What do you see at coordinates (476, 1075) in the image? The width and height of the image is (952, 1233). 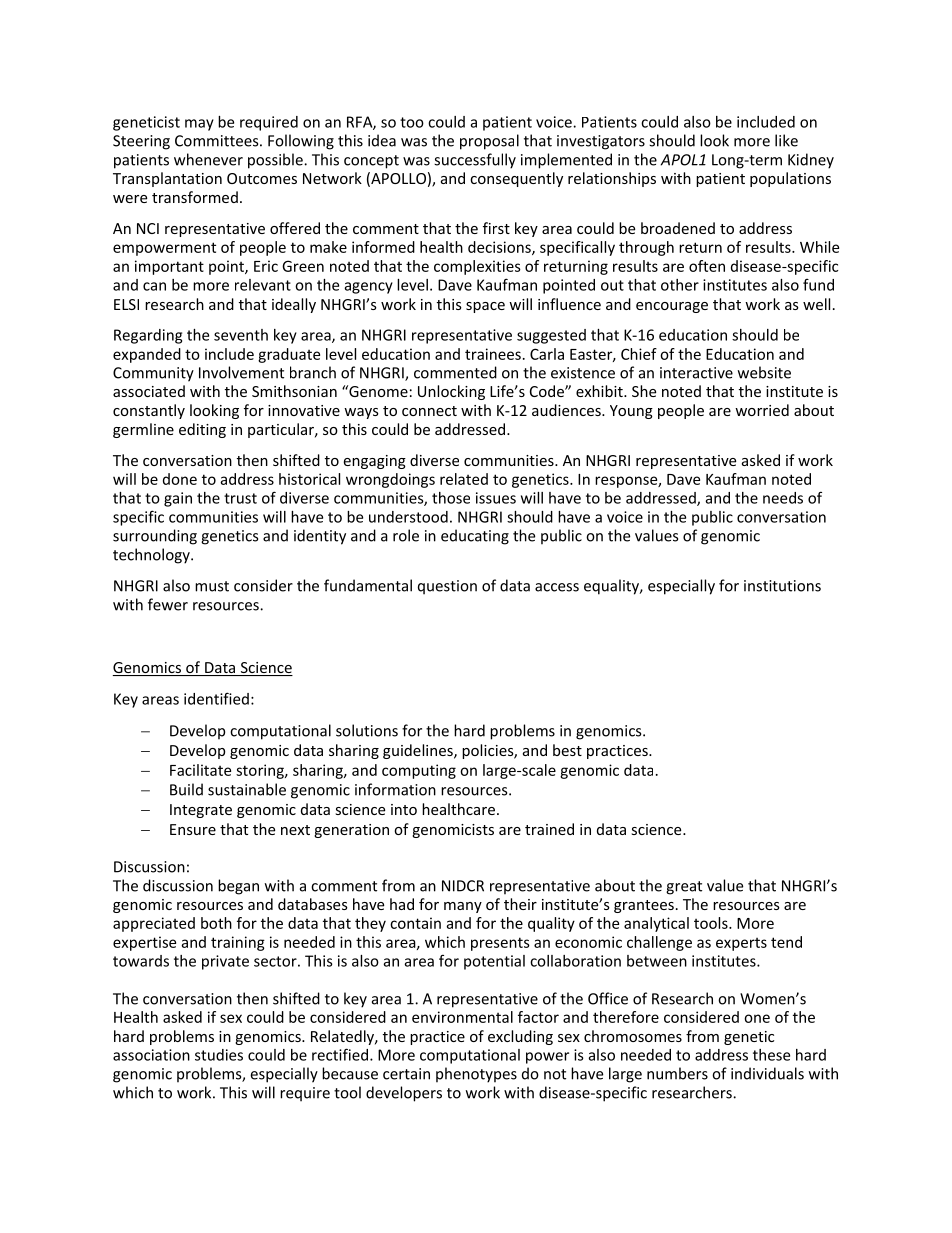 I see `phenotypes` at bounding box center [476, 1075].
